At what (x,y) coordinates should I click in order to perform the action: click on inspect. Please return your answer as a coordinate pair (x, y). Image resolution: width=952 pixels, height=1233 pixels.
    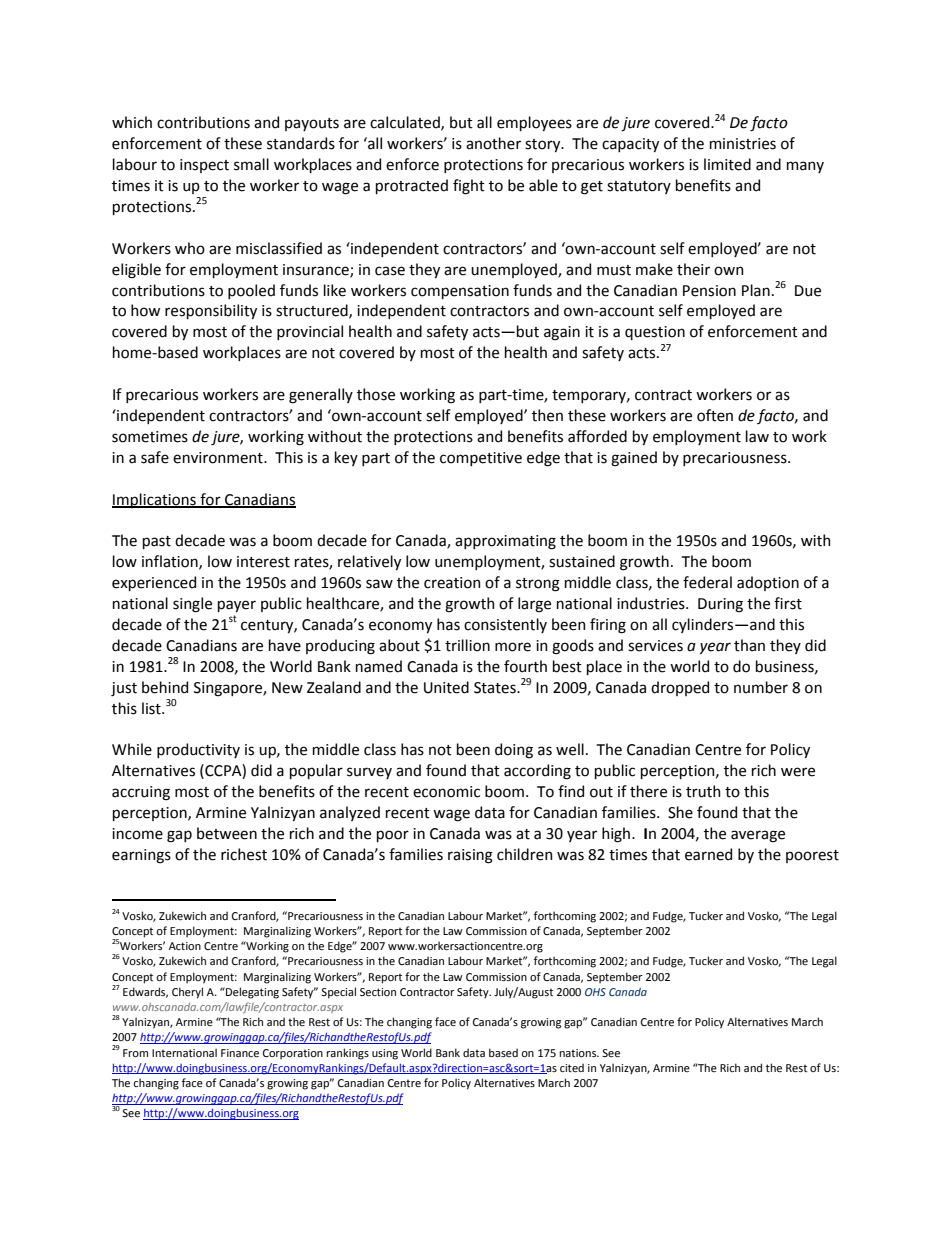
    Looking at the image, I should click on (204, 166).
